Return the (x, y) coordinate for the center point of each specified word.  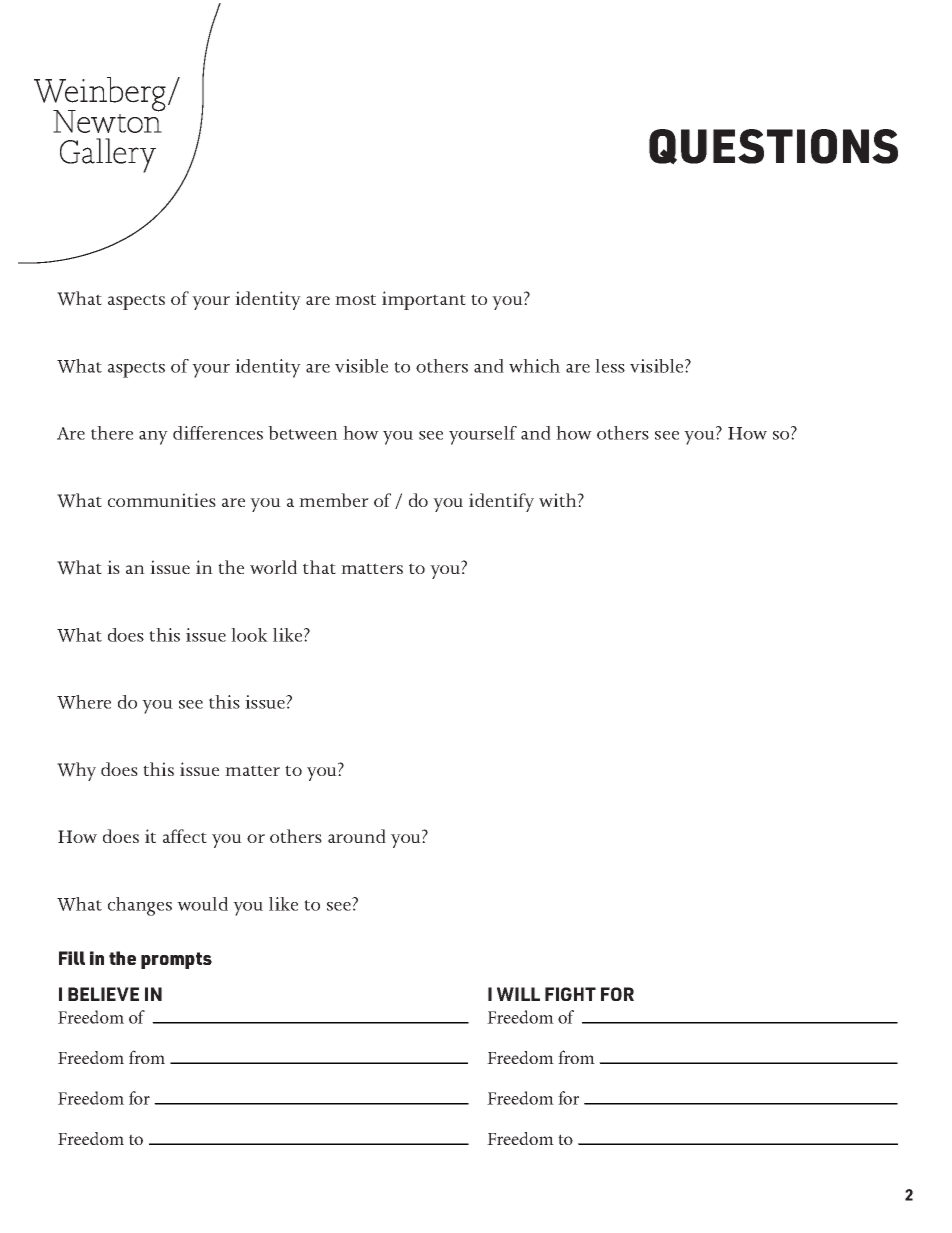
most (355, 299)
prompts (176, 960)
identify (501, 502)
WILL (518, 994)
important (424, 300)
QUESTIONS (773, 147)
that (319, 567)
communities (162, 500)
